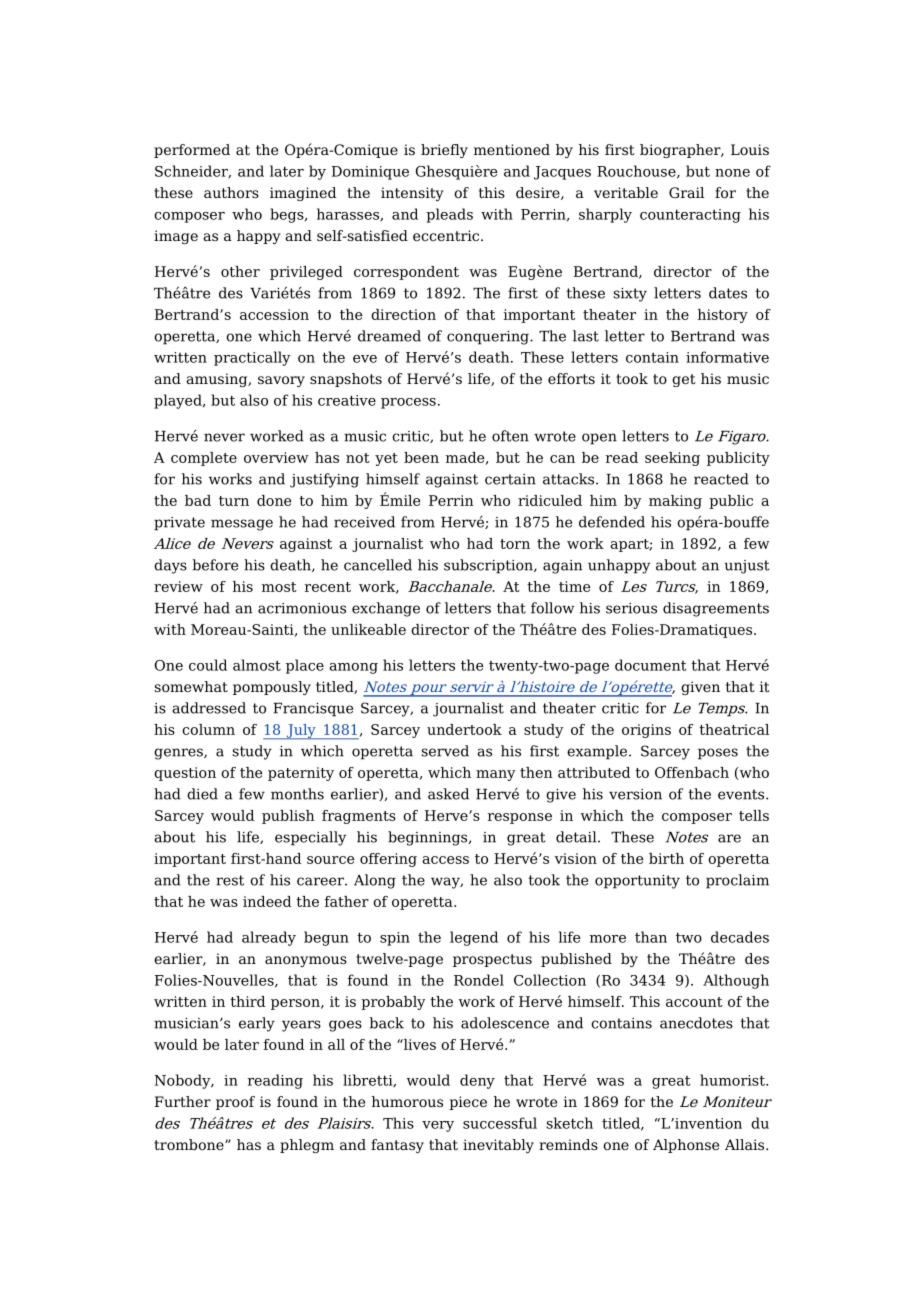 This screenshot has height=1308, width=924. I want to click on document, so click(651, 665).
